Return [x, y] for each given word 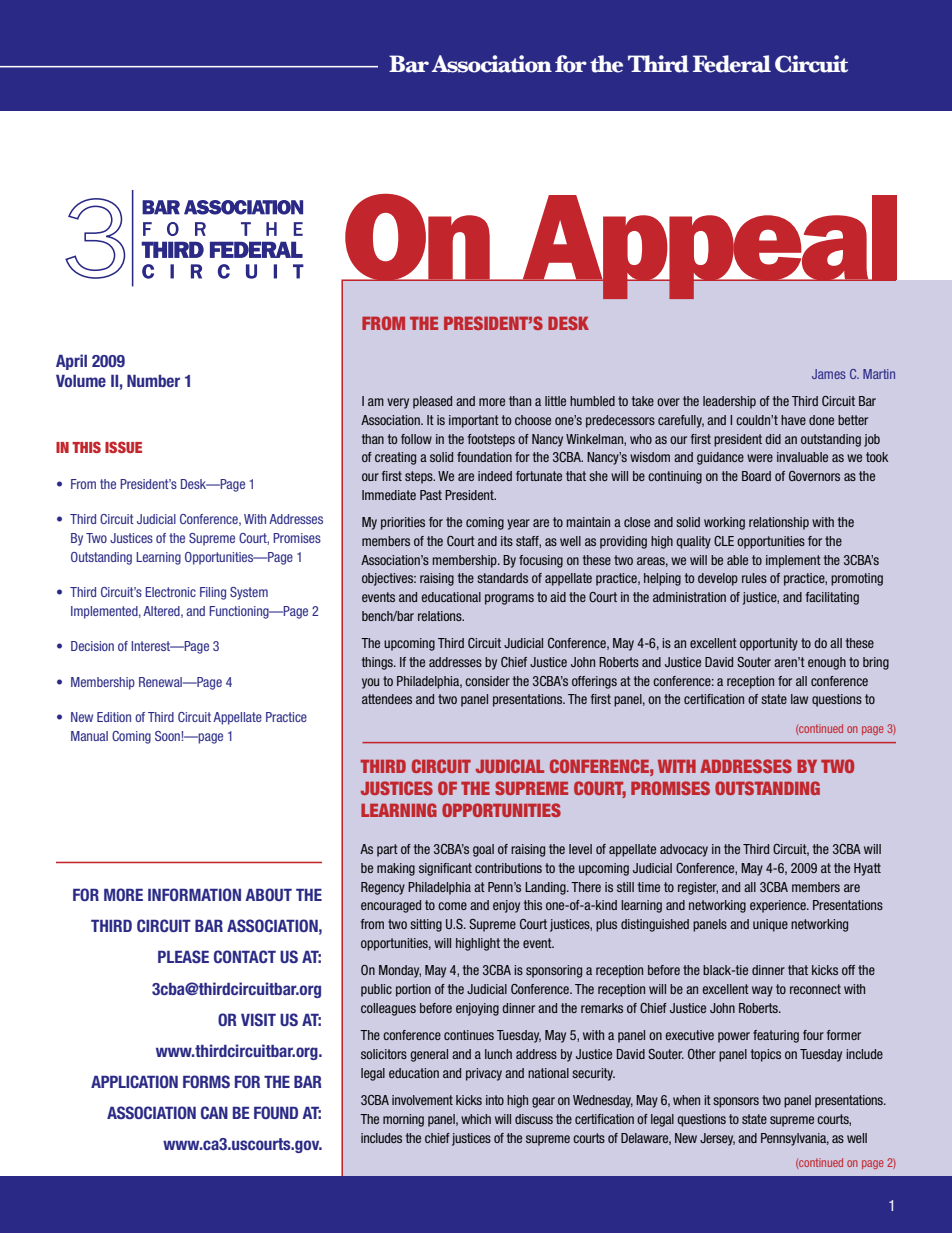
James [829, 374]
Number [153, 381]
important [474, 421]
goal [483, 850]
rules [754, 578]
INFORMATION [194, 894]
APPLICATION [134, 1081]
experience [779, 906]
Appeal [708, 247]
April [71, 362]
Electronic [170, 592]
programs [509, 599]
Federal [732, 64]
